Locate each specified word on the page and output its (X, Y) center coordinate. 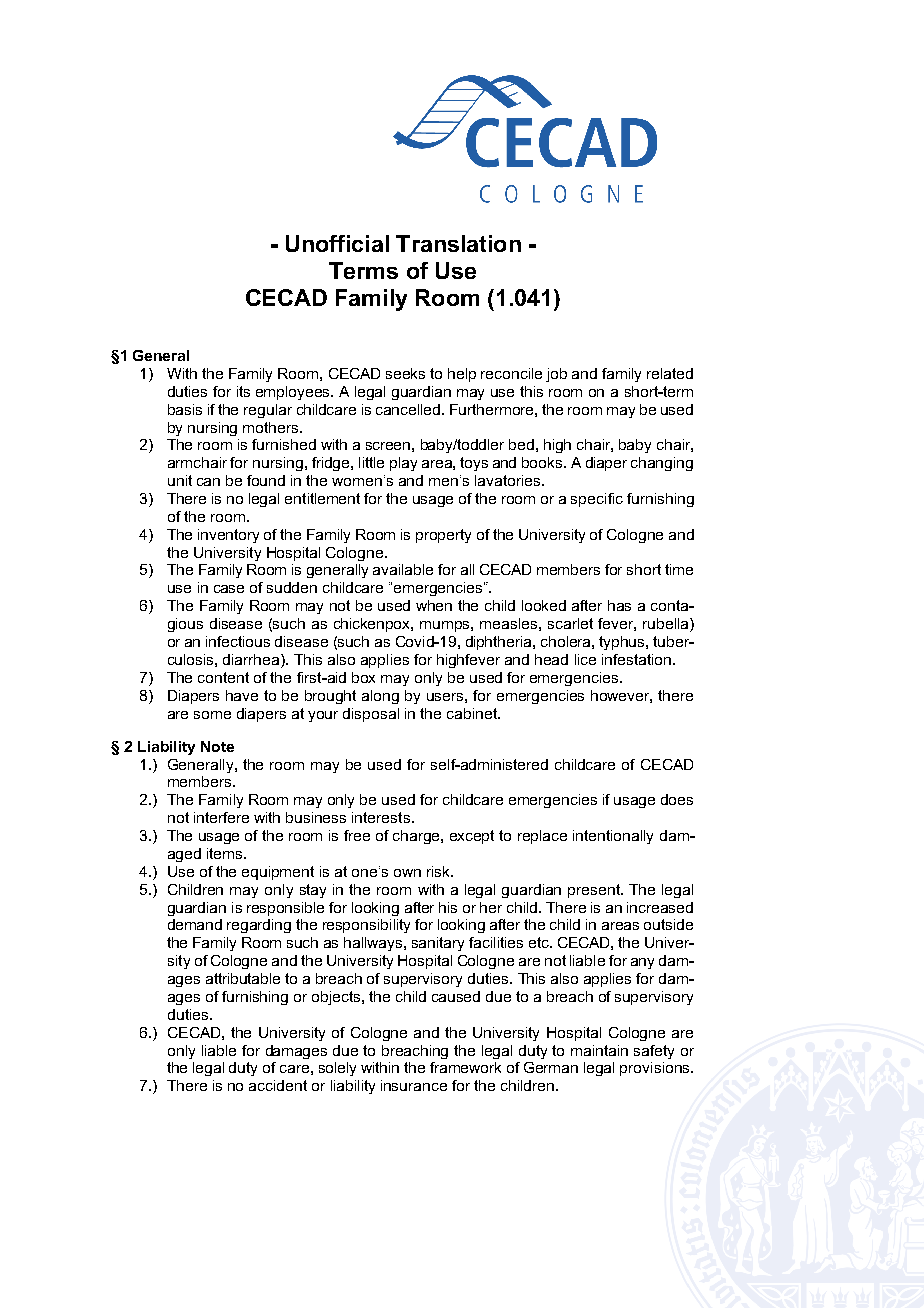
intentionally (613, 837)
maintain (599, 1050)
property (443, 536)
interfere (221, 817)
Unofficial (337, 243)
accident (278, 1085)
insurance (414, 1085)
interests (381, 817)
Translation (458, 243)
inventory (228, 536)
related (670, 373)
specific (597, 500)
